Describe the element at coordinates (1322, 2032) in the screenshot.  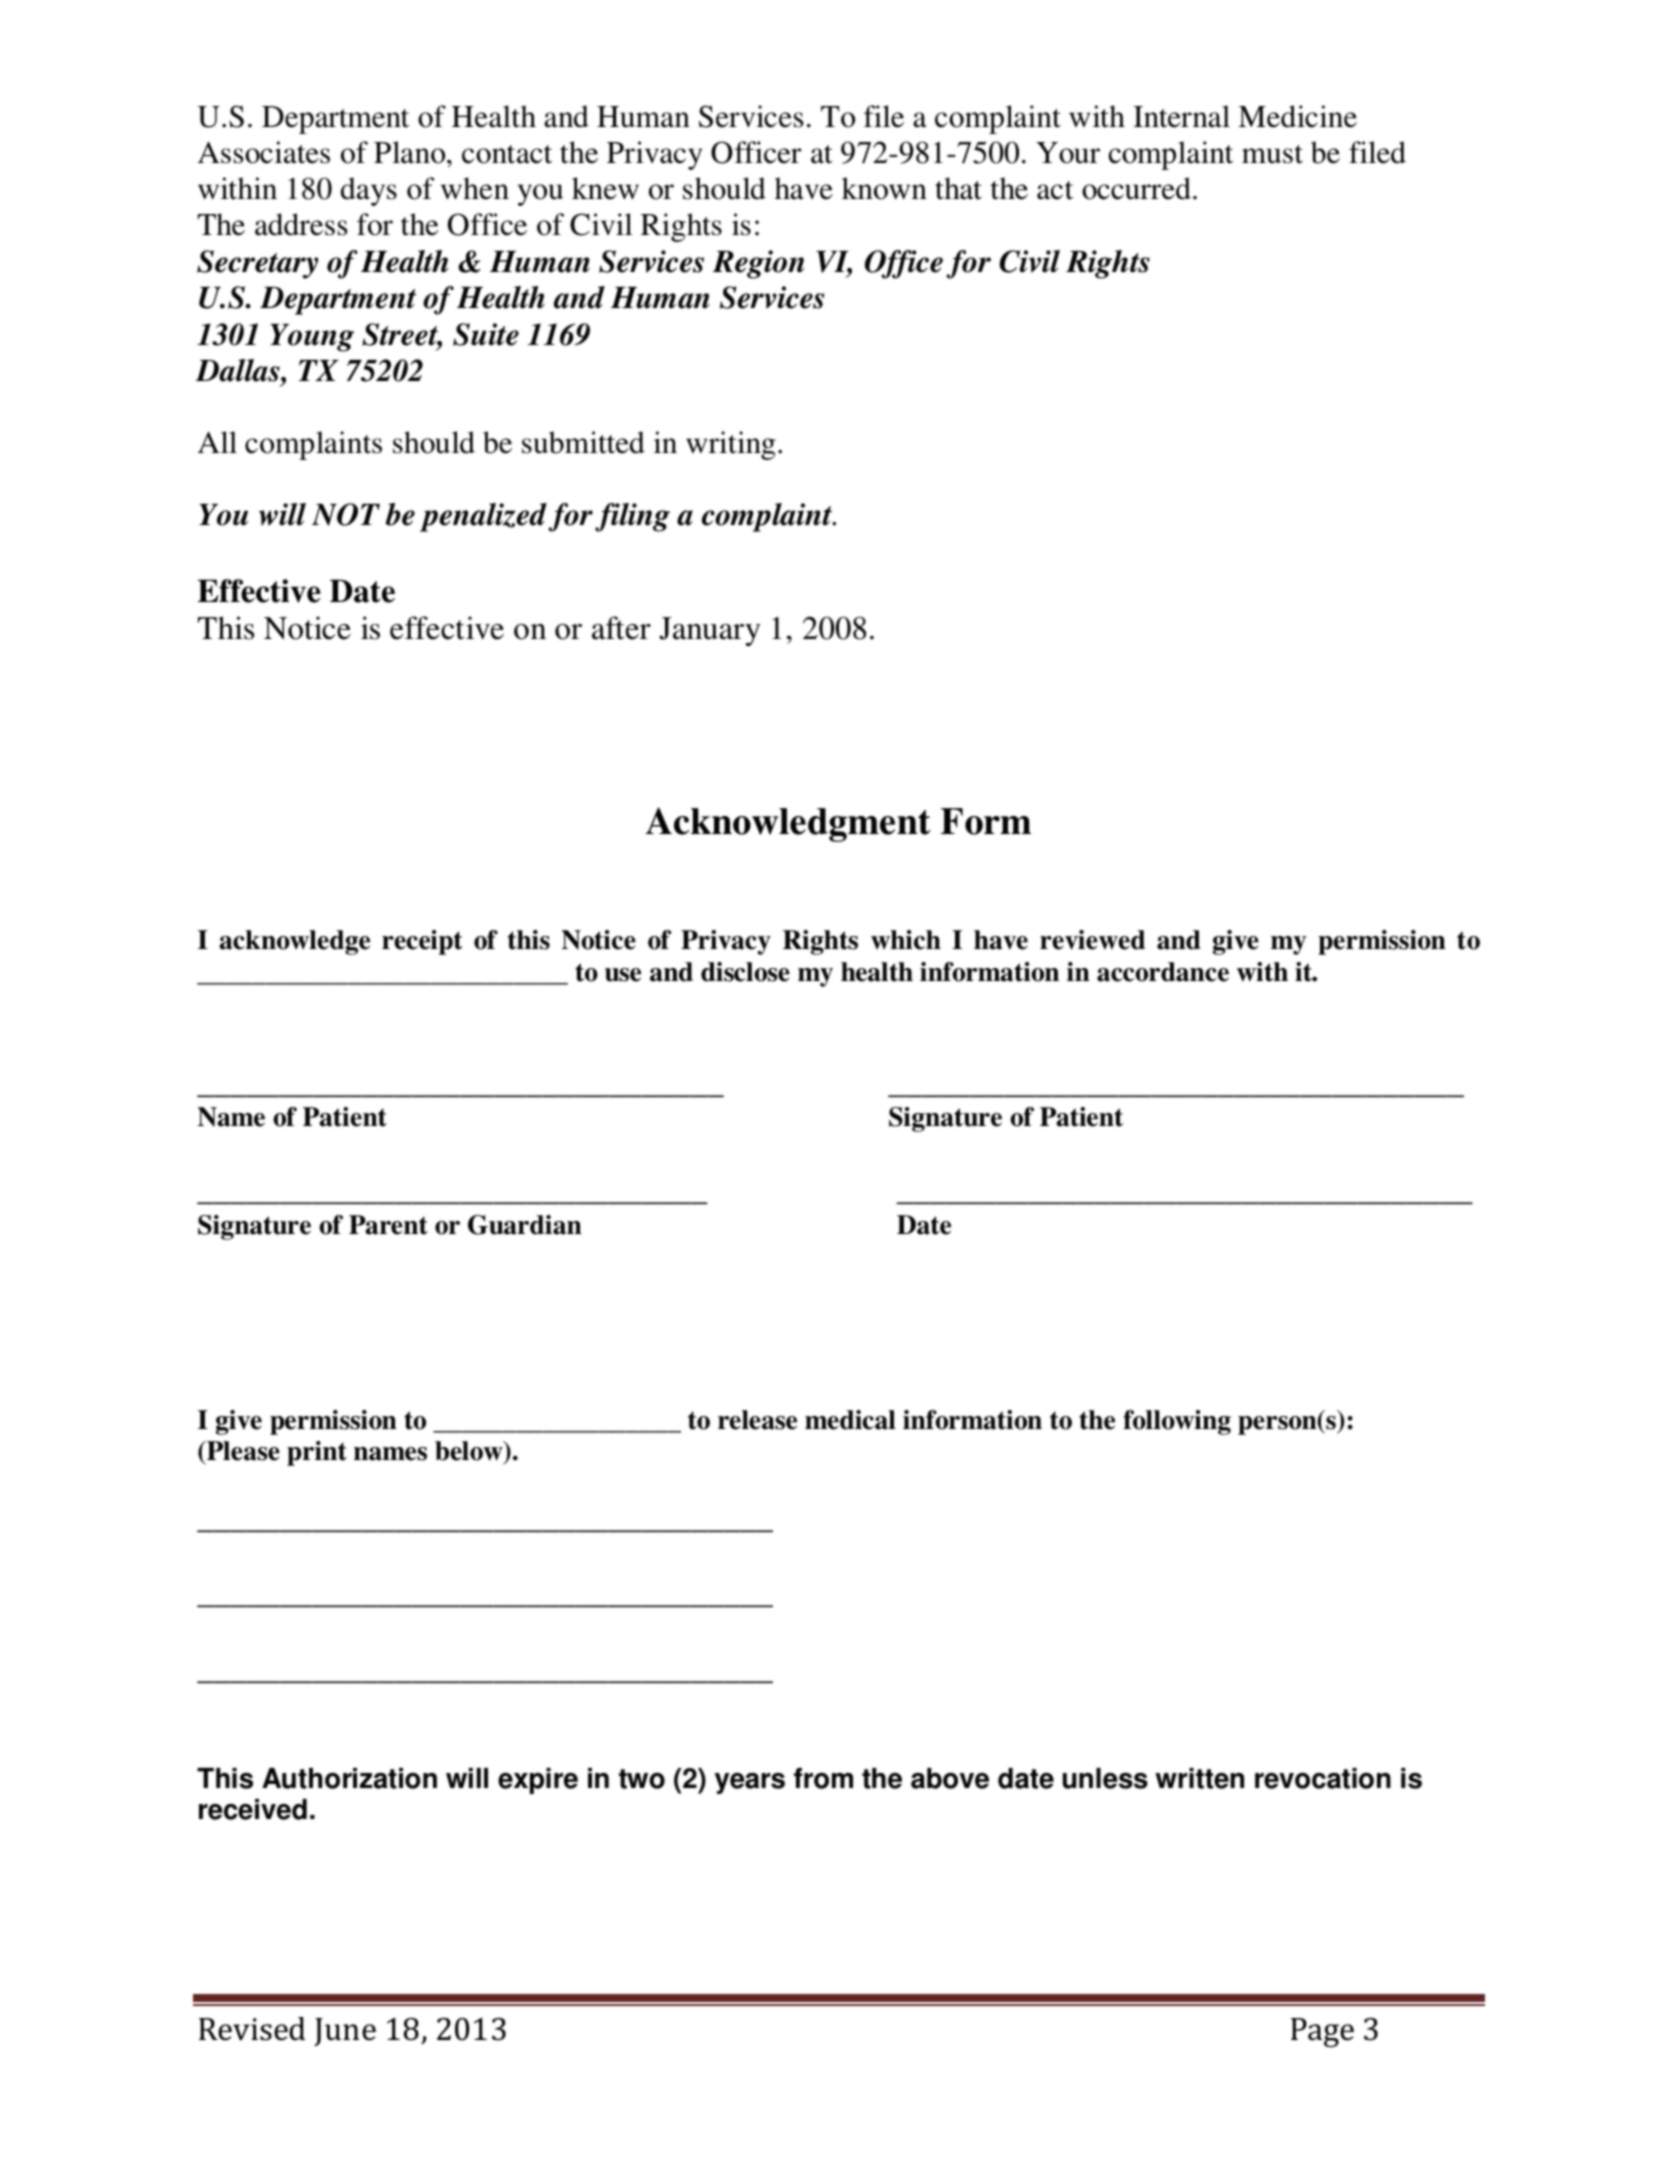
I see `Page` at that location.
